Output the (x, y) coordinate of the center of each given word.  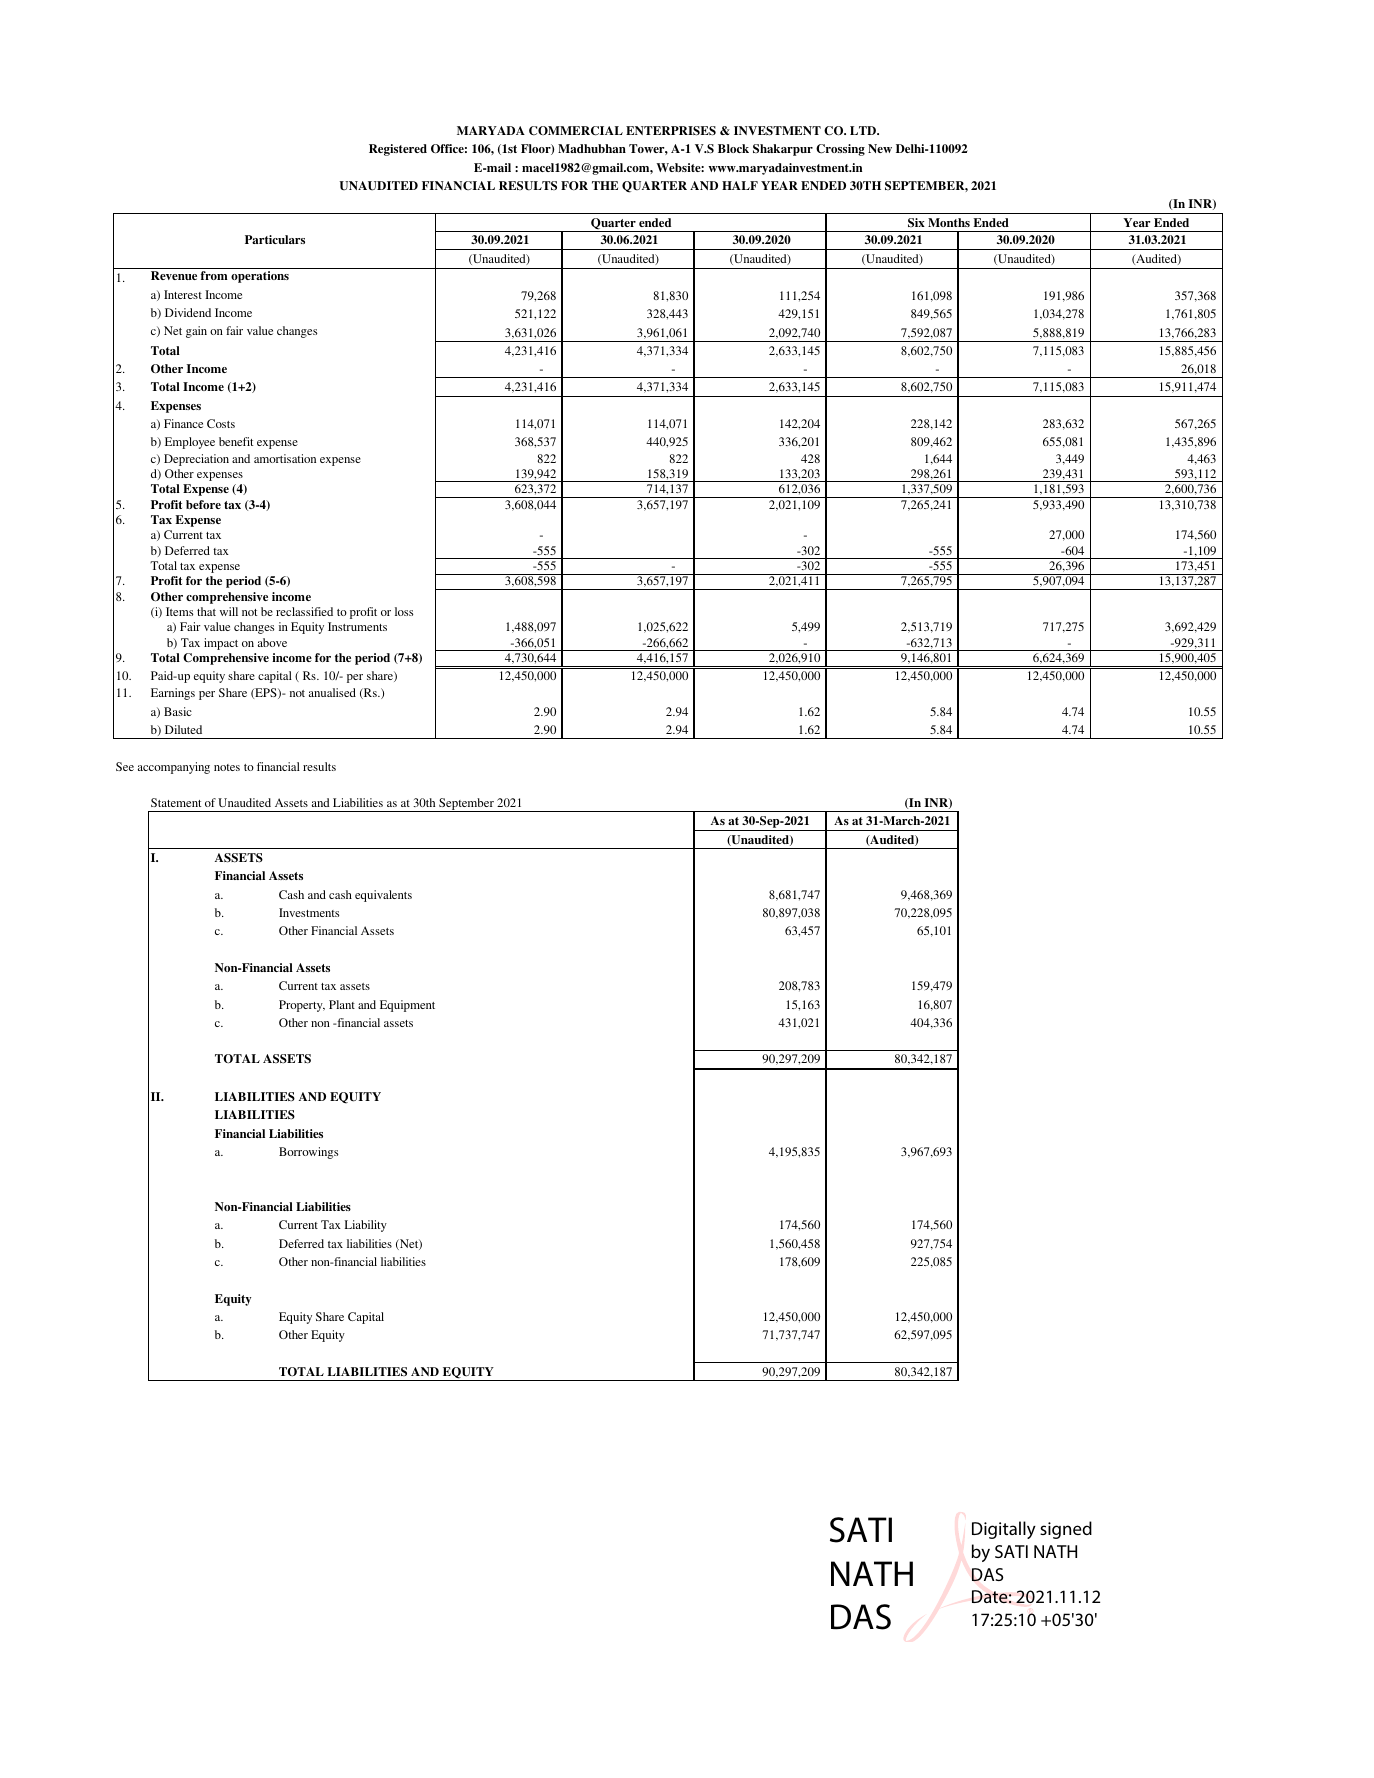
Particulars (275, 239)
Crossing (840, 150)
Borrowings (308, 1153)
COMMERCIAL (576, 131)
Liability (366, 1226)
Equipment (407, 1006)
